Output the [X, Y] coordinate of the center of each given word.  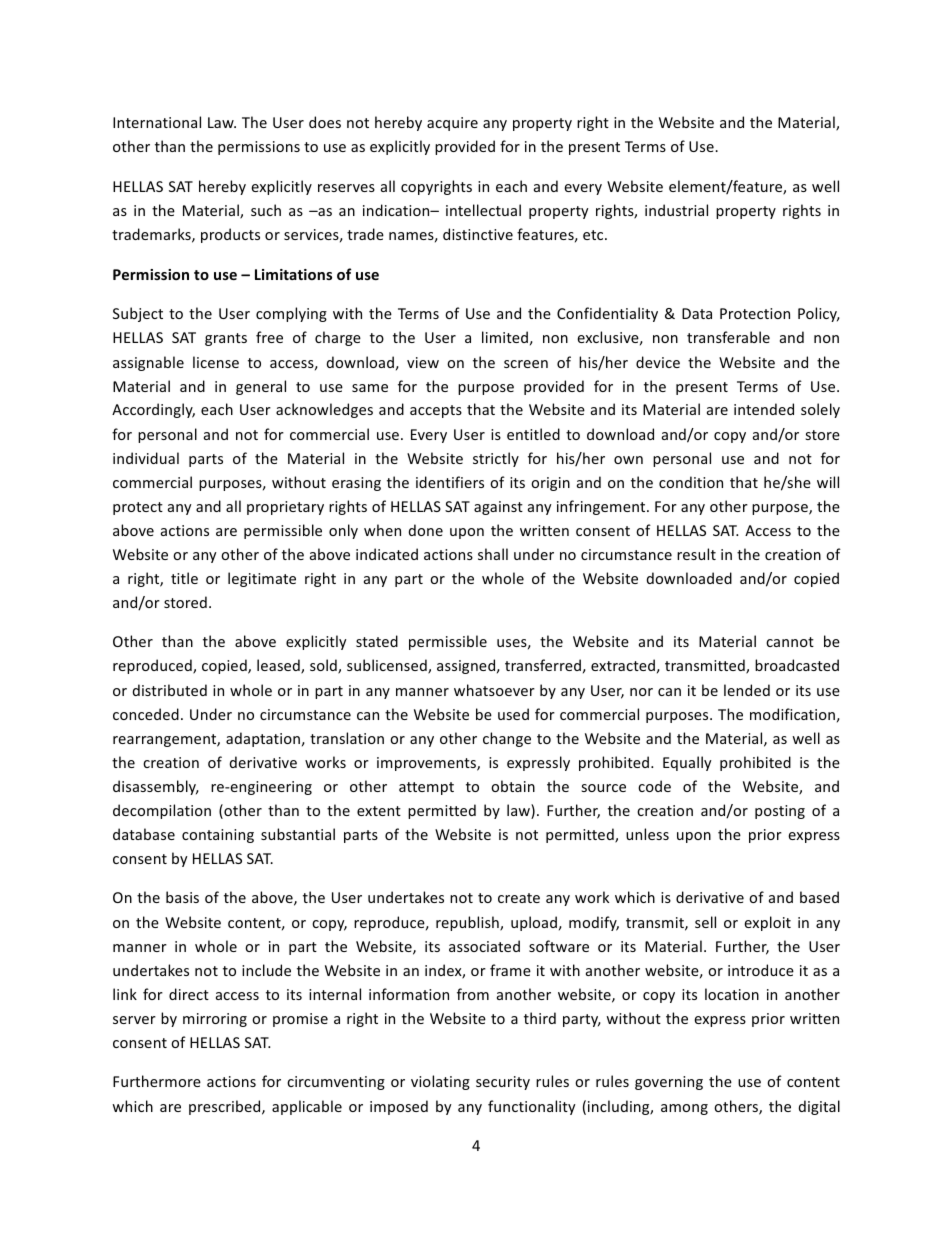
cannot [790, 642]
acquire [452, 124]
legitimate [262, 579]
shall [493, 554]
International [157, 122]
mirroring [215, 1020]
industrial [676, 210]
